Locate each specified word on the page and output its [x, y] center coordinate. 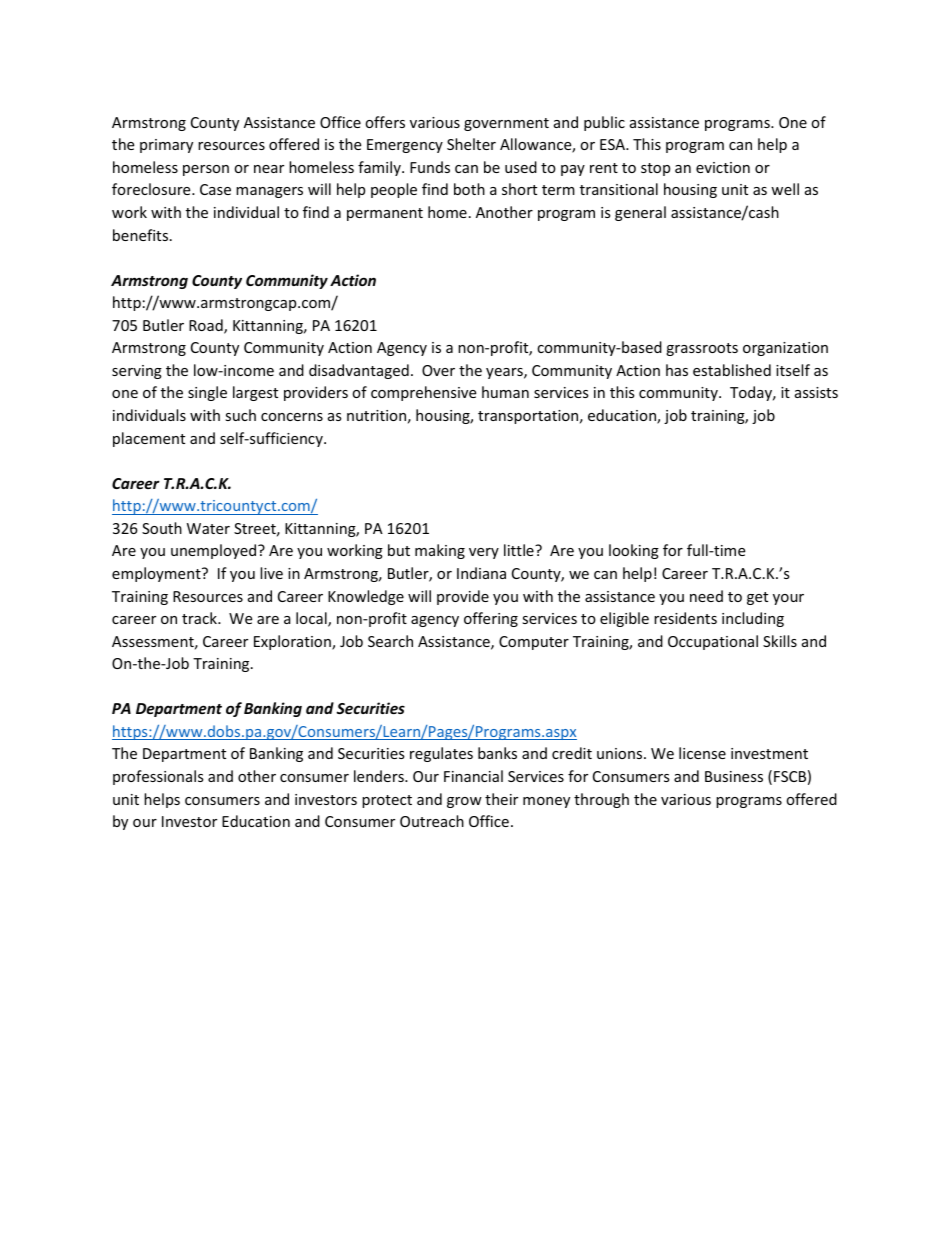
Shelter [471, 144]
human [505, 392]
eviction [723, 167]
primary [166, 146]
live [271, 573]
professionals [158, 777]
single [207, 393]
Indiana [481, 573]
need [706, 596]
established [732, 370]
